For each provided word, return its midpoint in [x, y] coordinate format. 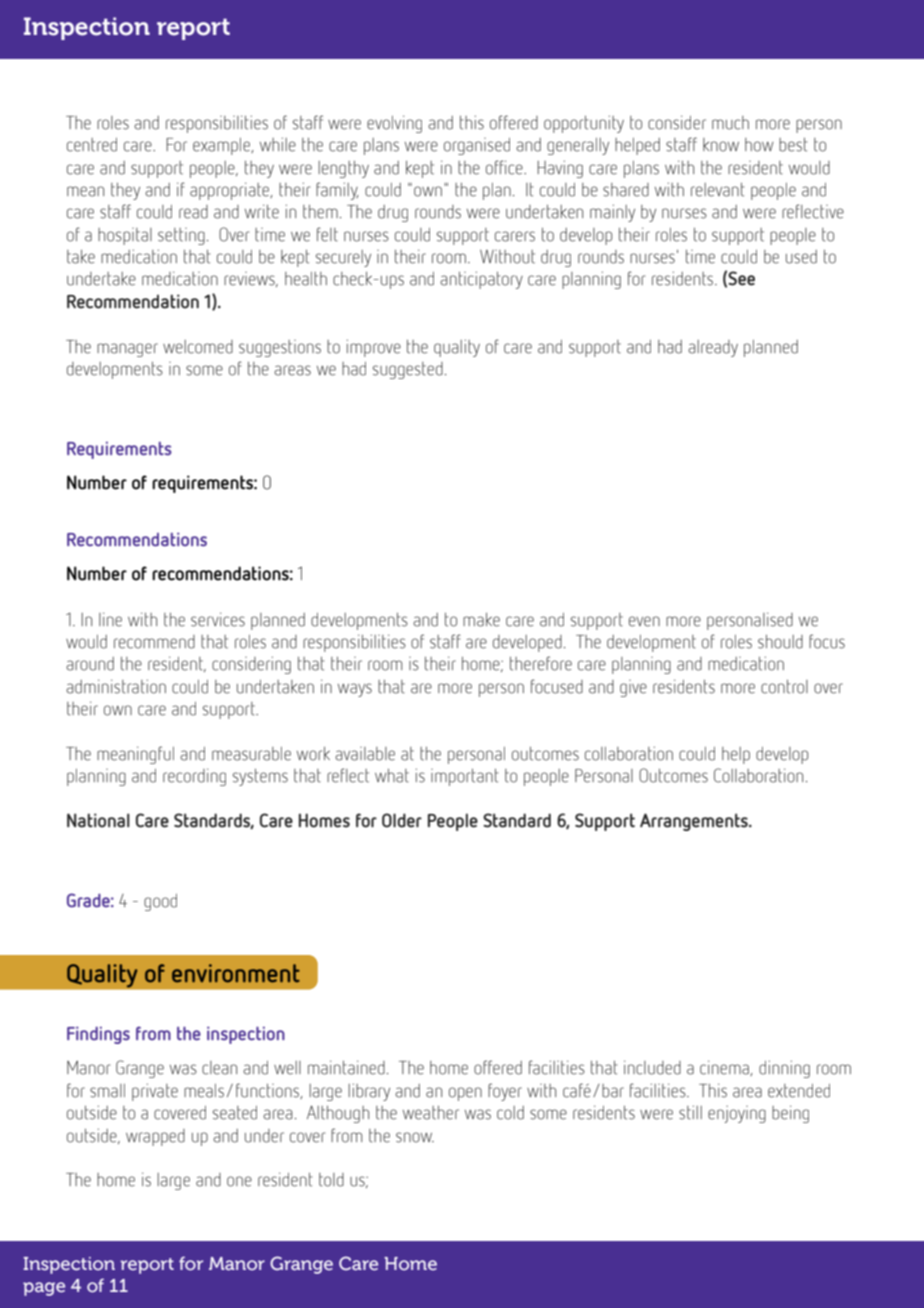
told [331, 1180]
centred [92, 145]
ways [355, 690]
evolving [394, 124]
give [633, 688]
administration [116, 686]
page [44, 1289]
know [721, 145]
